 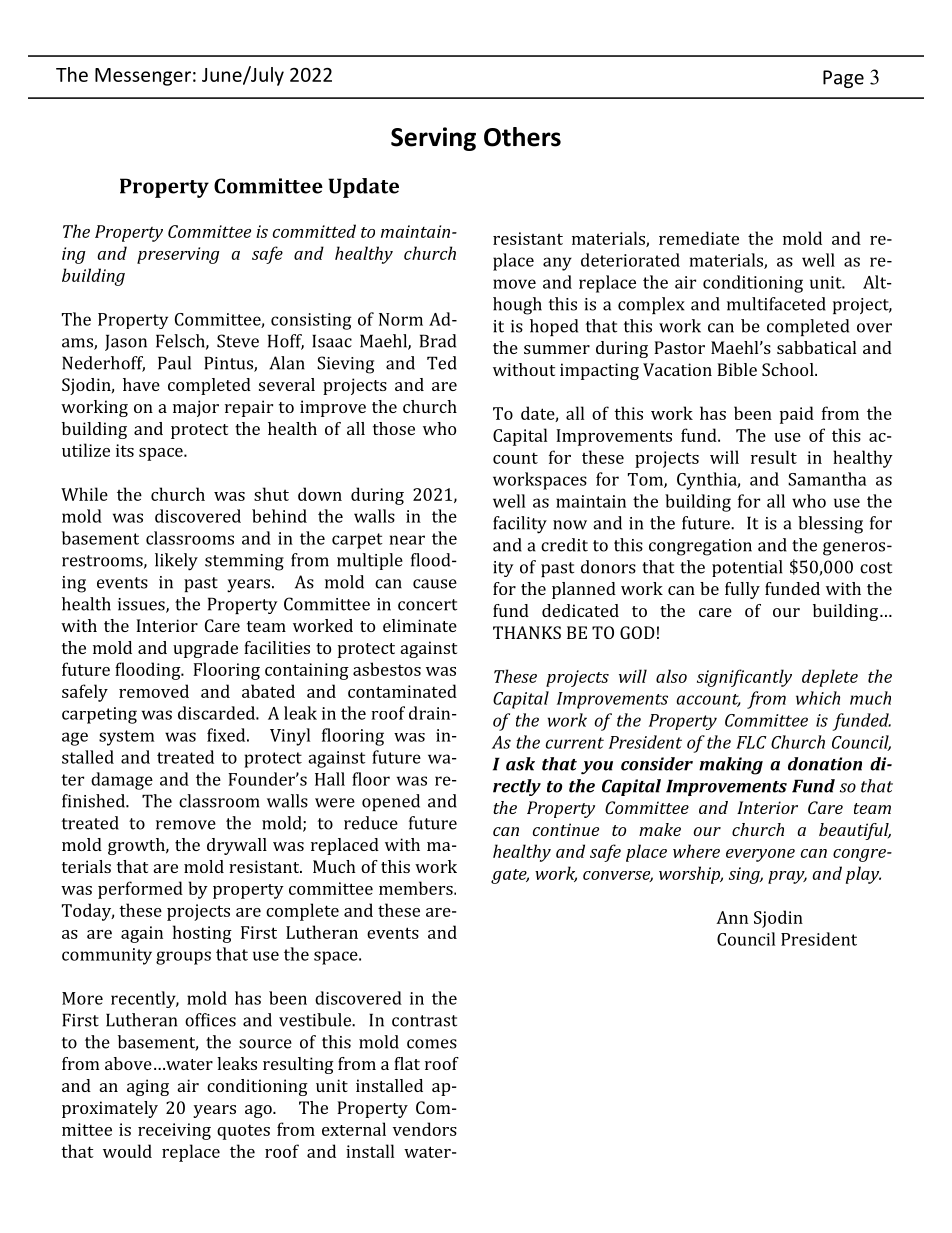 What do you see at coordinates (174, 1131) in the screenshot?
I see `receiving` at bounding box center [174, 1131].
